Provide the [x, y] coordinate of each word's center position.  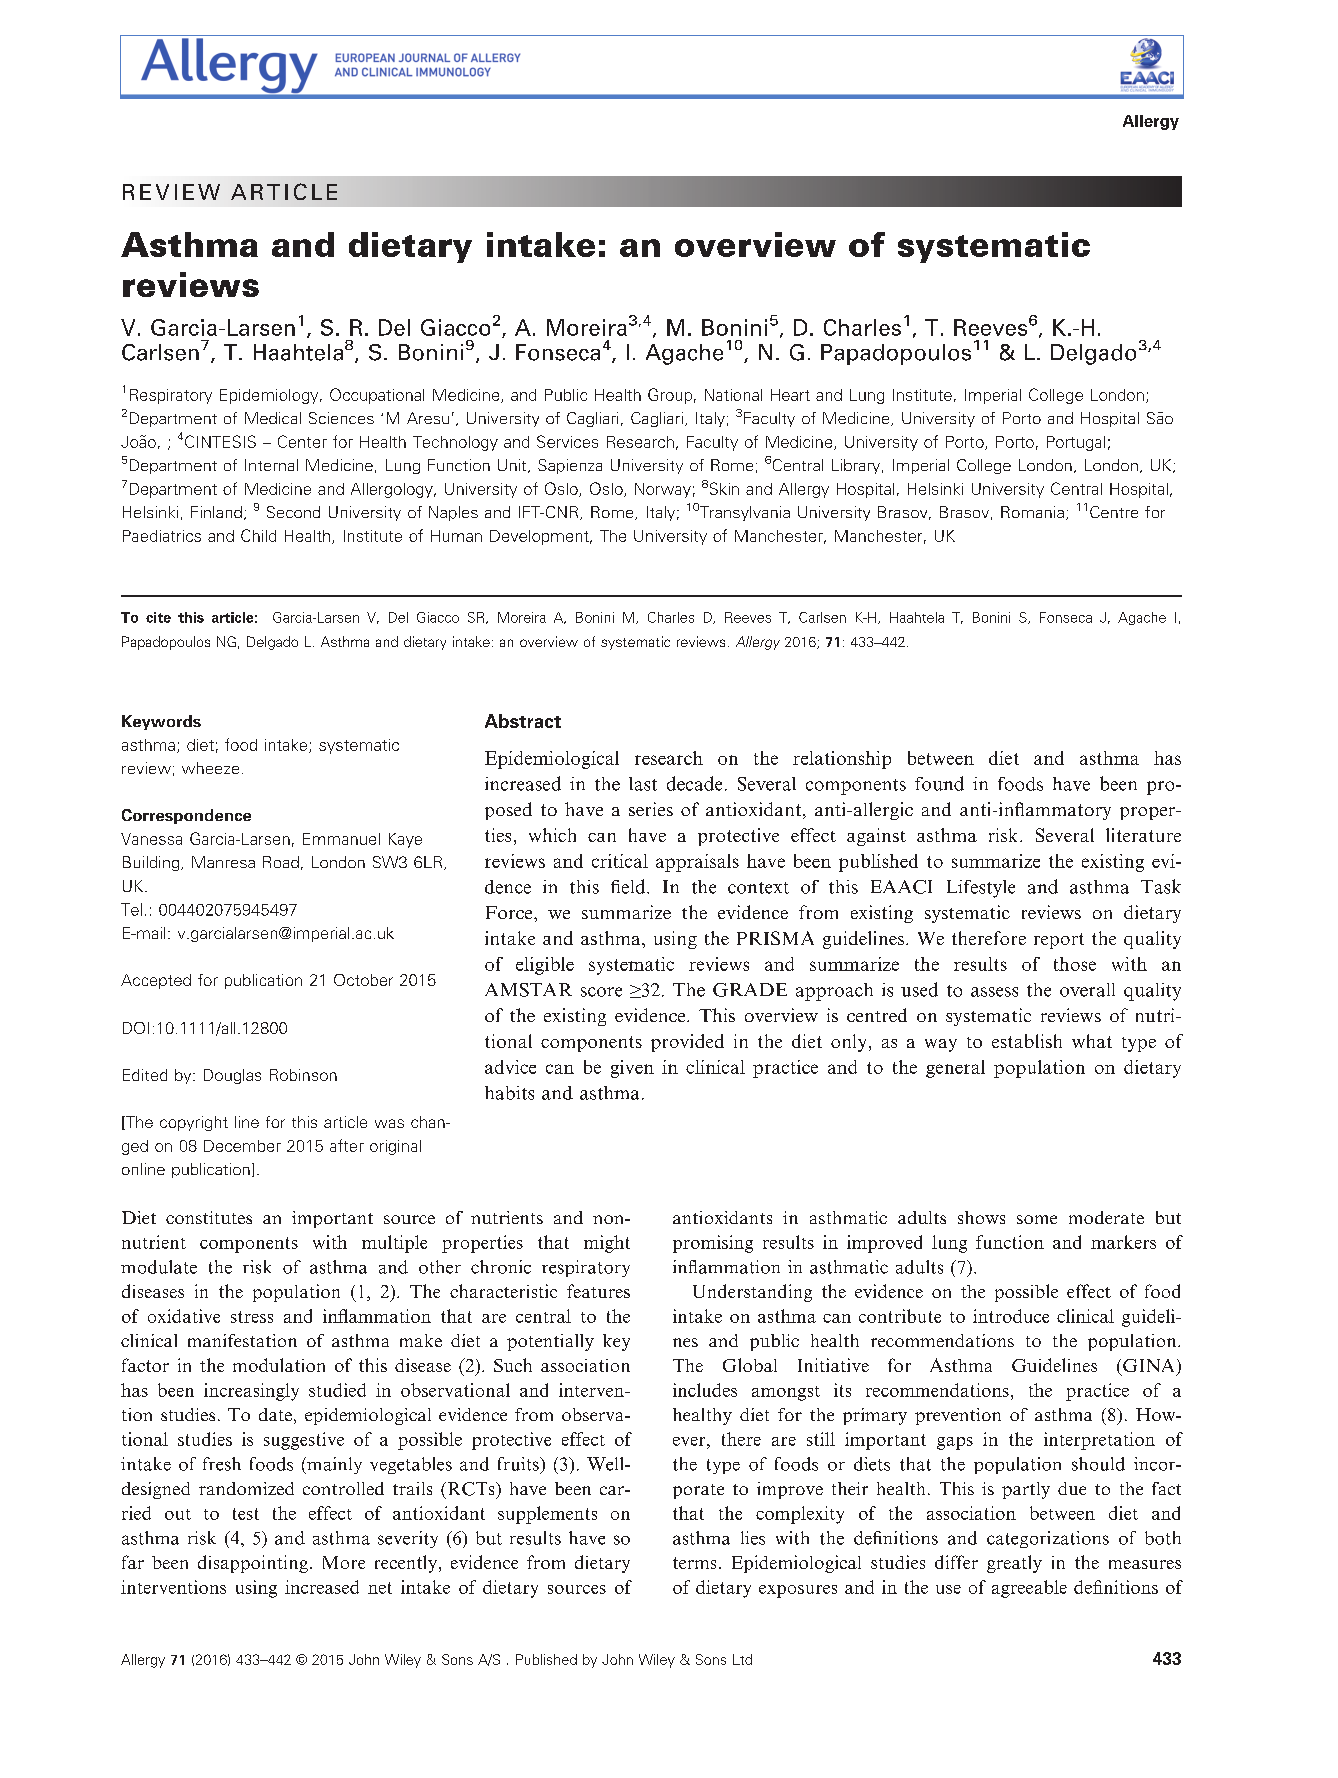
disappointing [253, 1564]
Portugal [1076, 443]
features [598, 1291]
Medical [273, 418]
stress [252, 1317]
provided [687, 1043]
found [939, 783]
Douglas [232, 1076]
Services [567, 441]
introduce [1011, 1316]
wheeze [210, 768]
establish [1027, 1041]
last [643, 784]
